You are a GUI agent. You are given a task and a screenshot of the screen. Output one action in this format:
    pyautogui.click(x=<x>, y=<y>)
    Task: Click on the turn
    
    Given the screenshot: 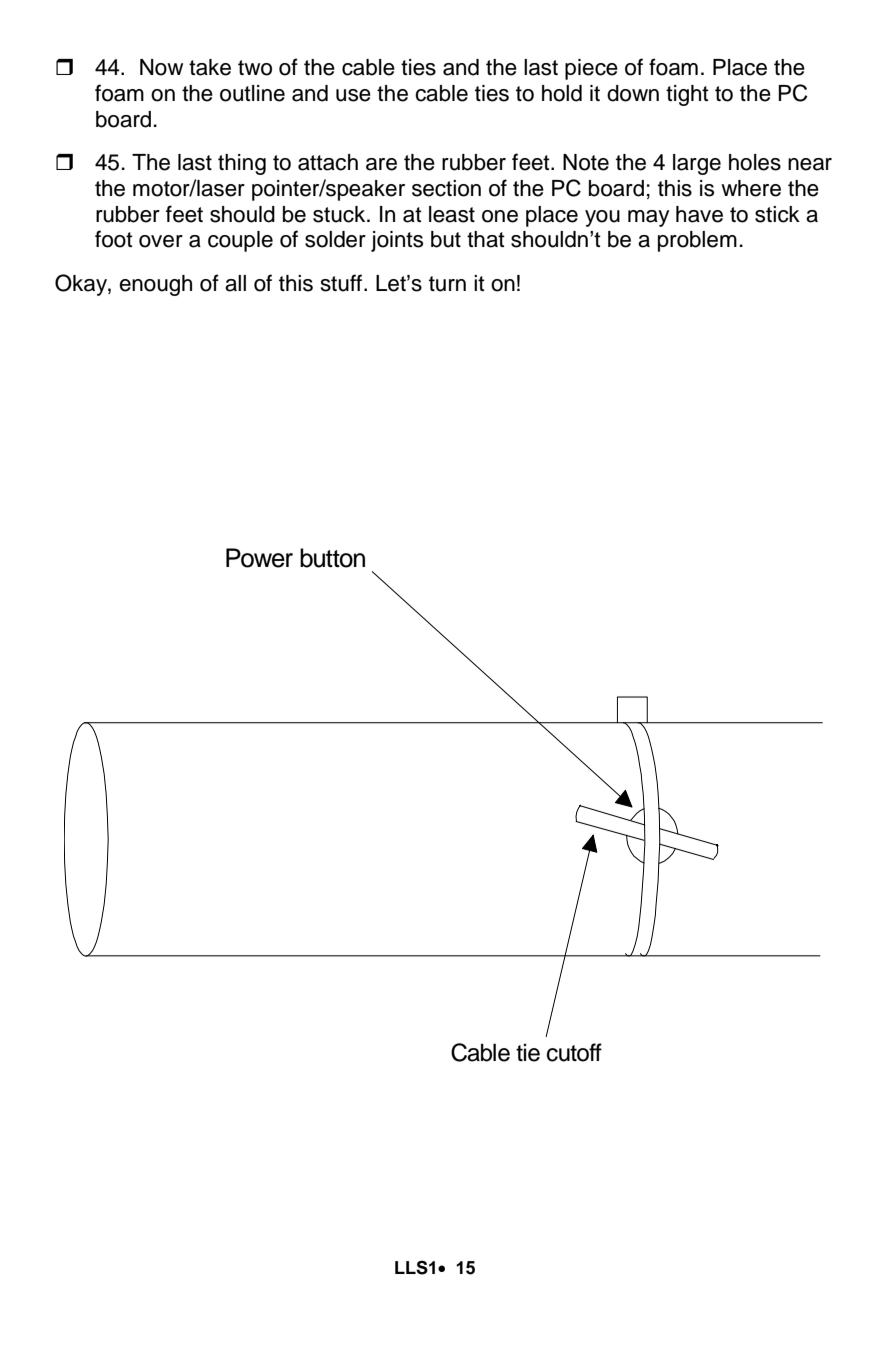 What is the action you would take?
    pyautogui.click(x=447, y=284)
